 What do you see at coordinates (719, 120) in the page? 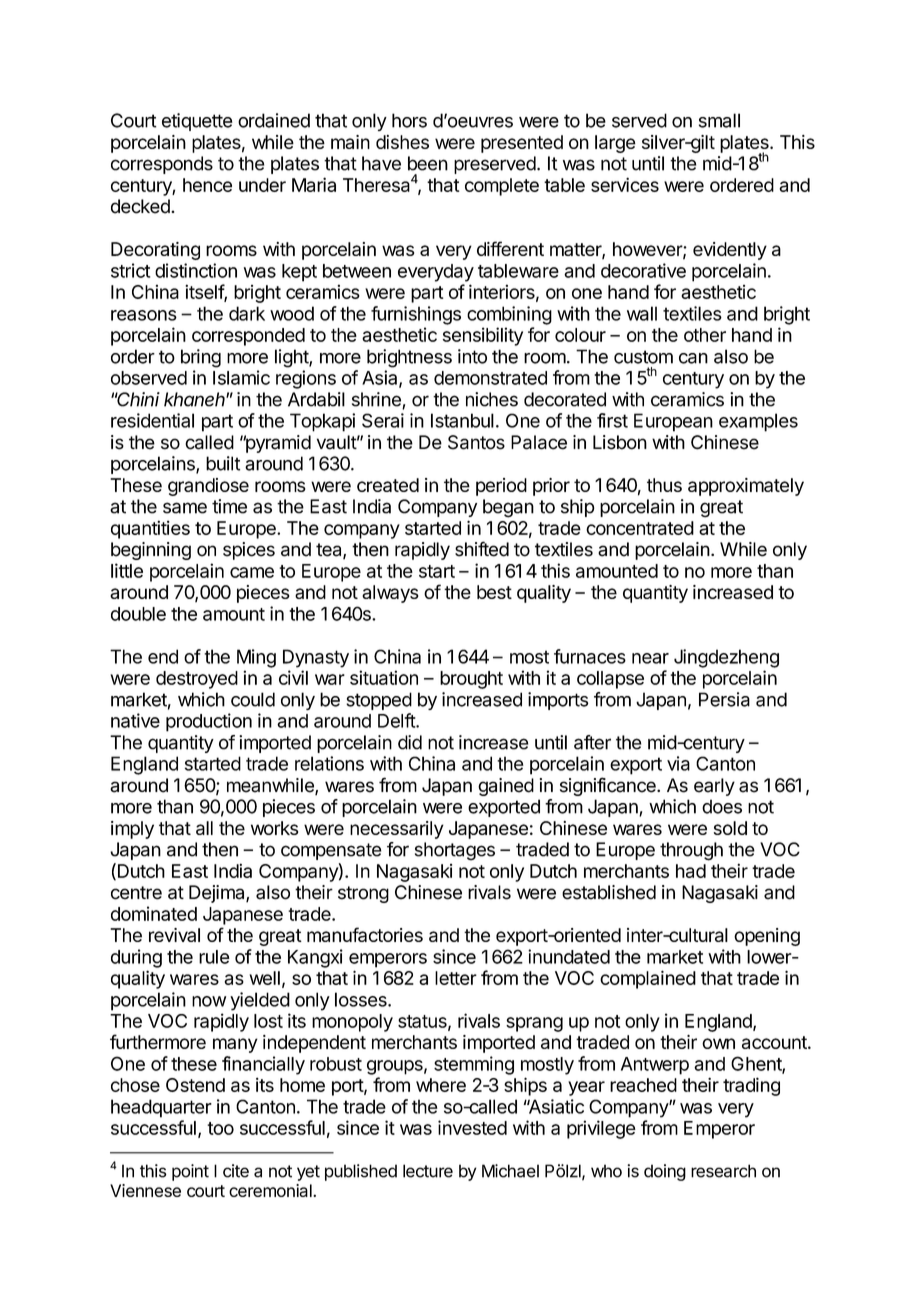
I see `small` at bounding box center [719, 120].
